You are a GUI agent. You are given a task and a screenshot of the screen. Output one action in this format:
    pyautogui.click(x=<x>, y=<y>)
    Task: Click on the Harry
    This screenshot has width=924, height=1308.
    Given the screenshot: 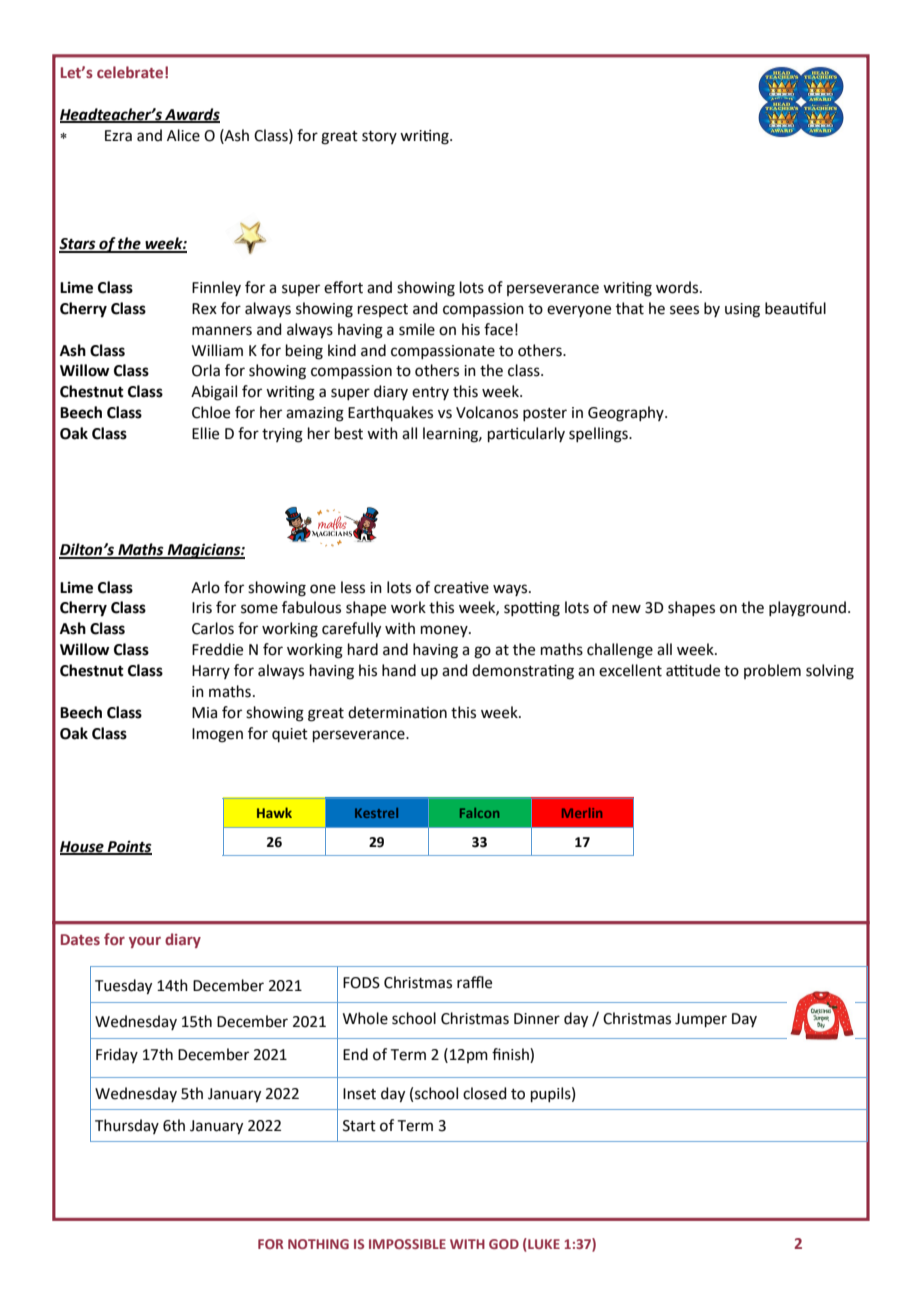 What is the action you would take?
    pyautogui.click(x=211, y=672)
